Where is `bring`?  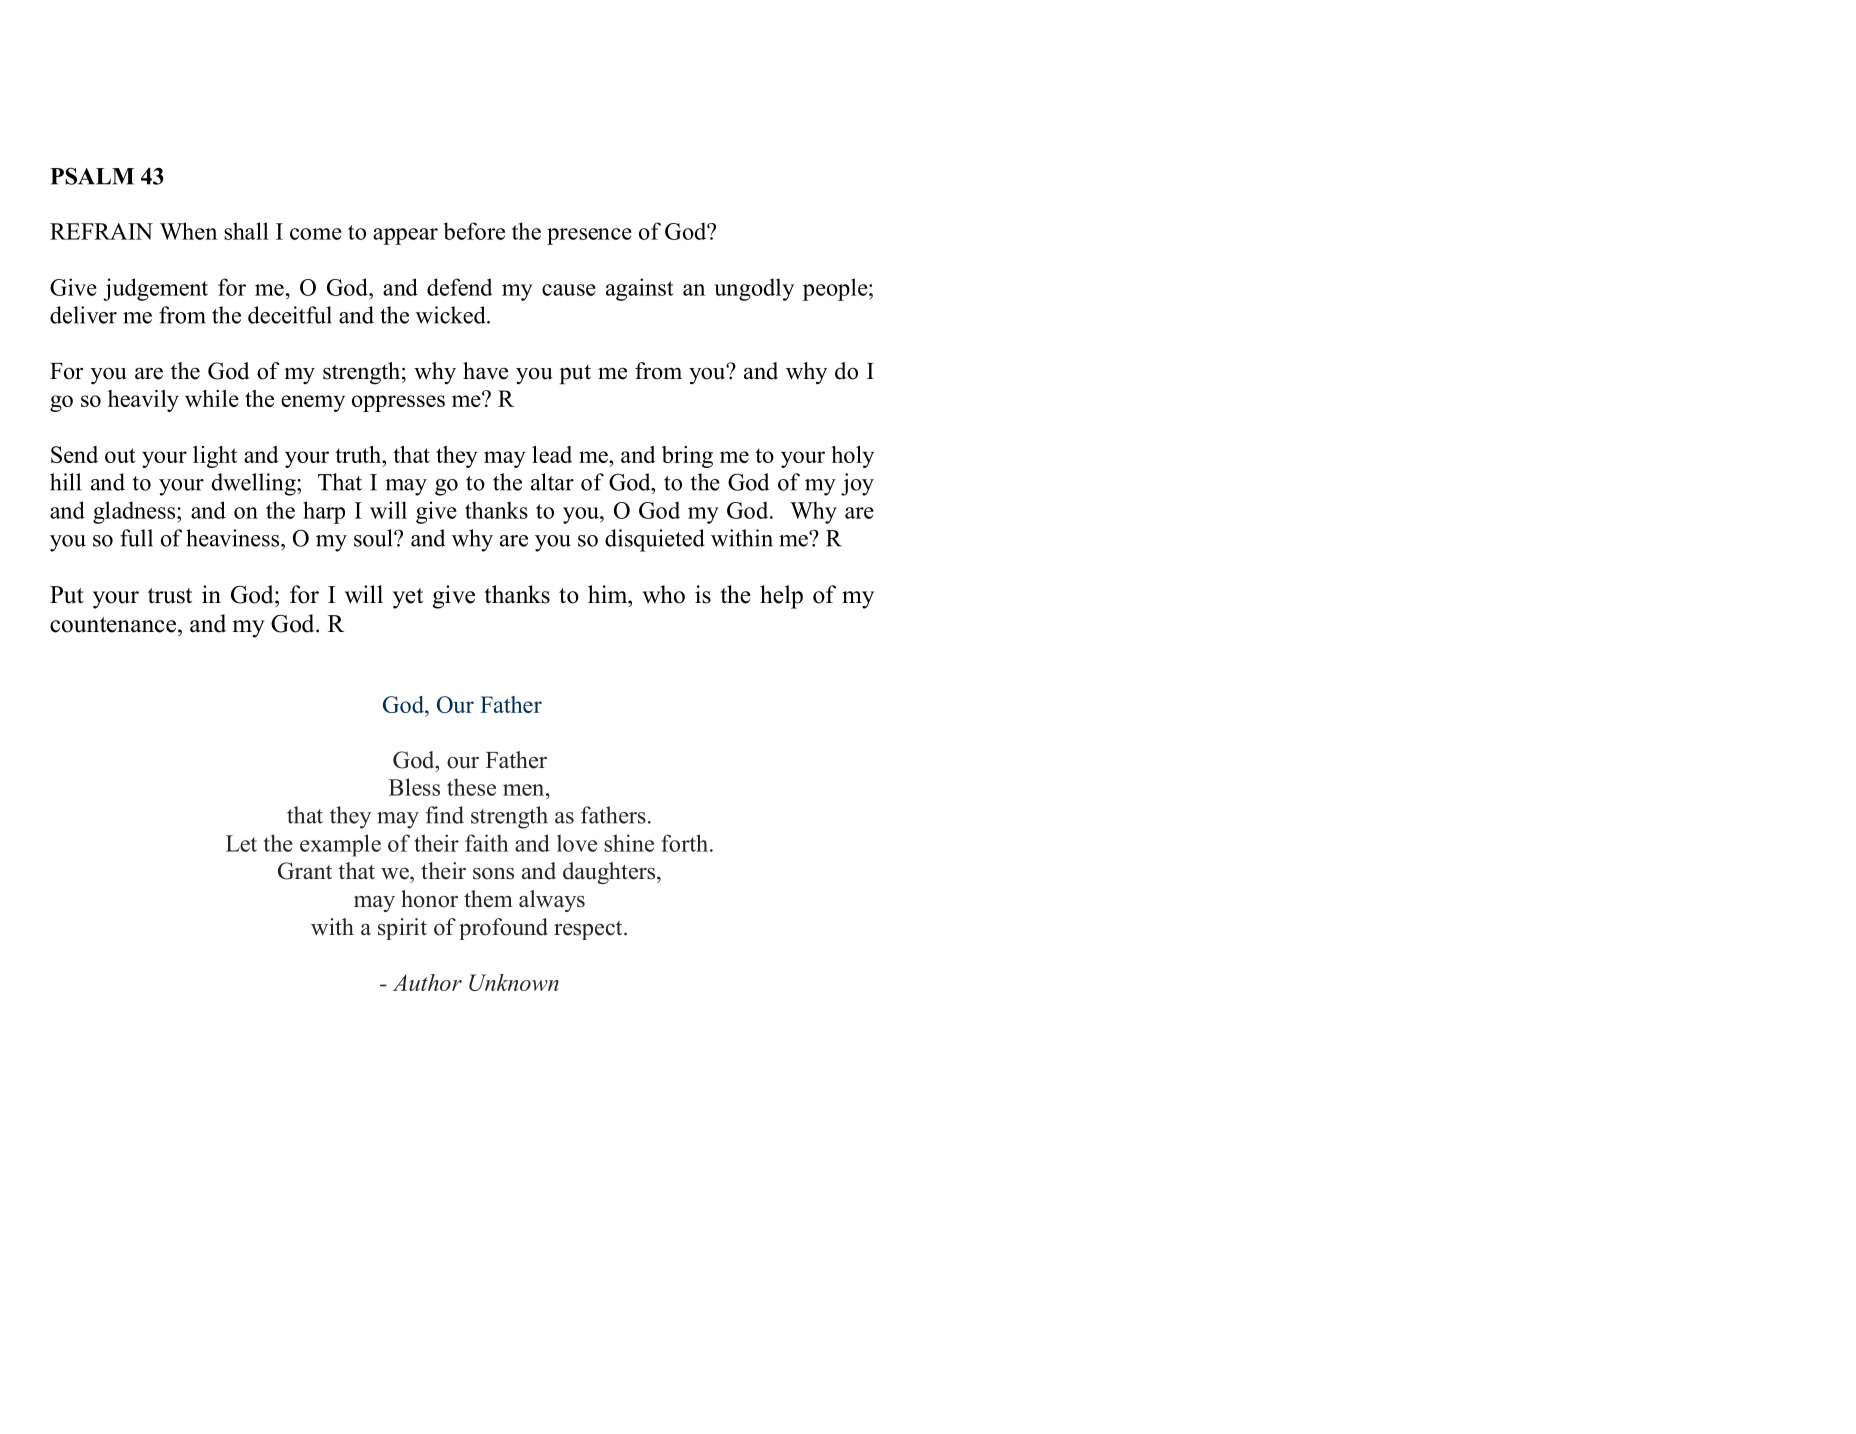 bring is located at coordinates (687, 457).
